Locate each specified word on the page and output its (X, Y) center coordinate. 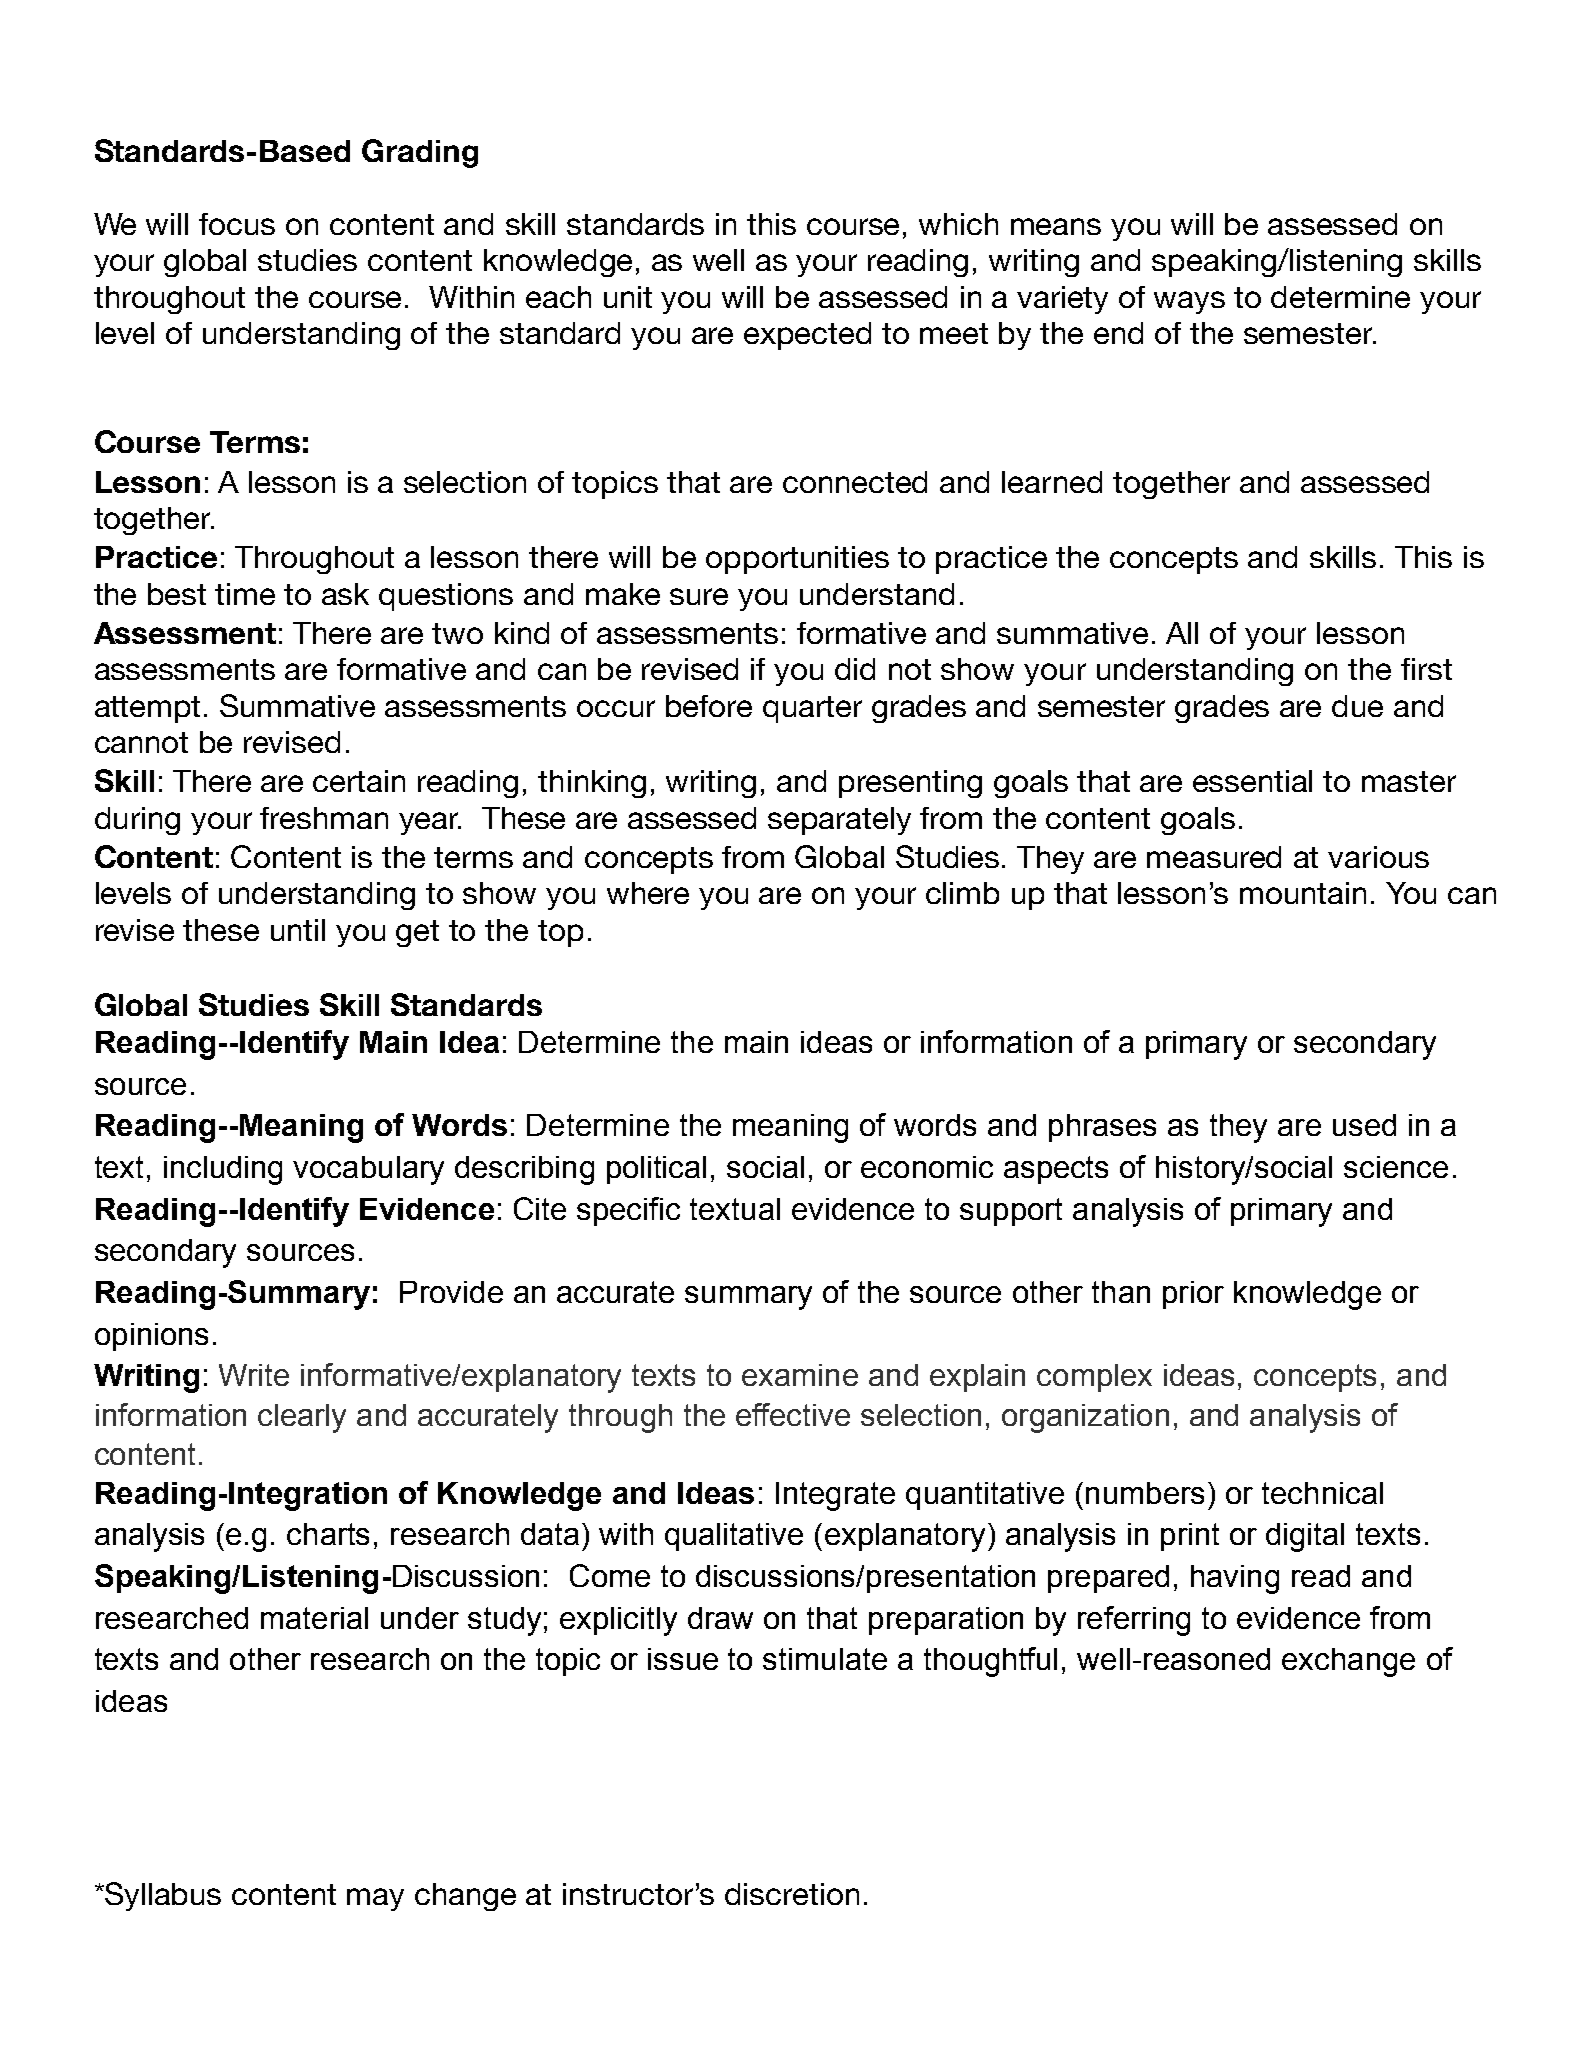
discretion (792, 1894)
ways (1189, 302)
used (1364, 1125)
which (958, 224)
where (648, 893)
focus (237, 224)
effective (793, 1414)
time (245, 594)
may (375, 1899)
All (1182, 633)
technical (1322, 1493)
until (298, 930)
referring (1134, 1621)
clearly (302, 1418)
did (855, 669)
